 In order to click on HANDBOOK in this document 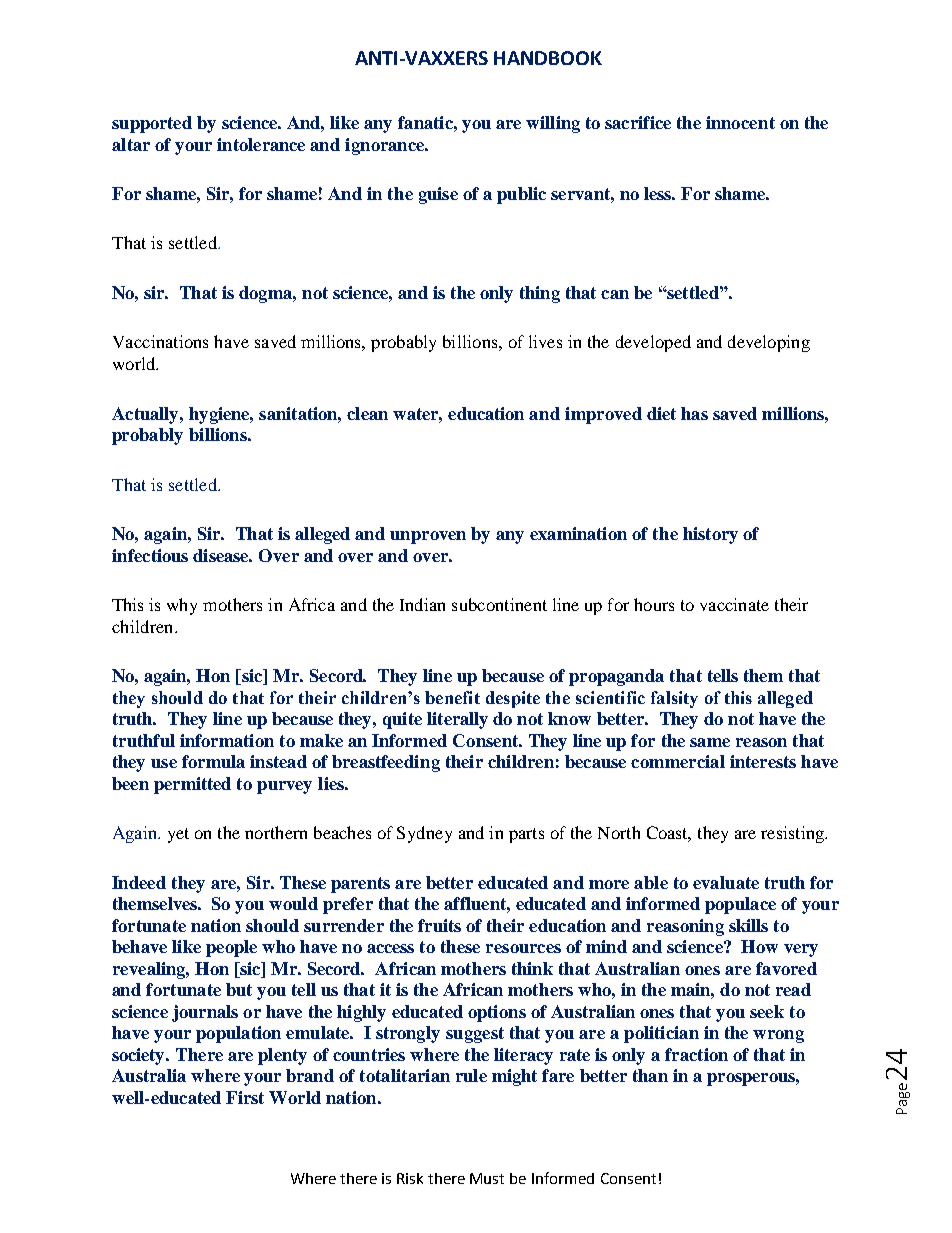, I will do `click(548, 58)`.
